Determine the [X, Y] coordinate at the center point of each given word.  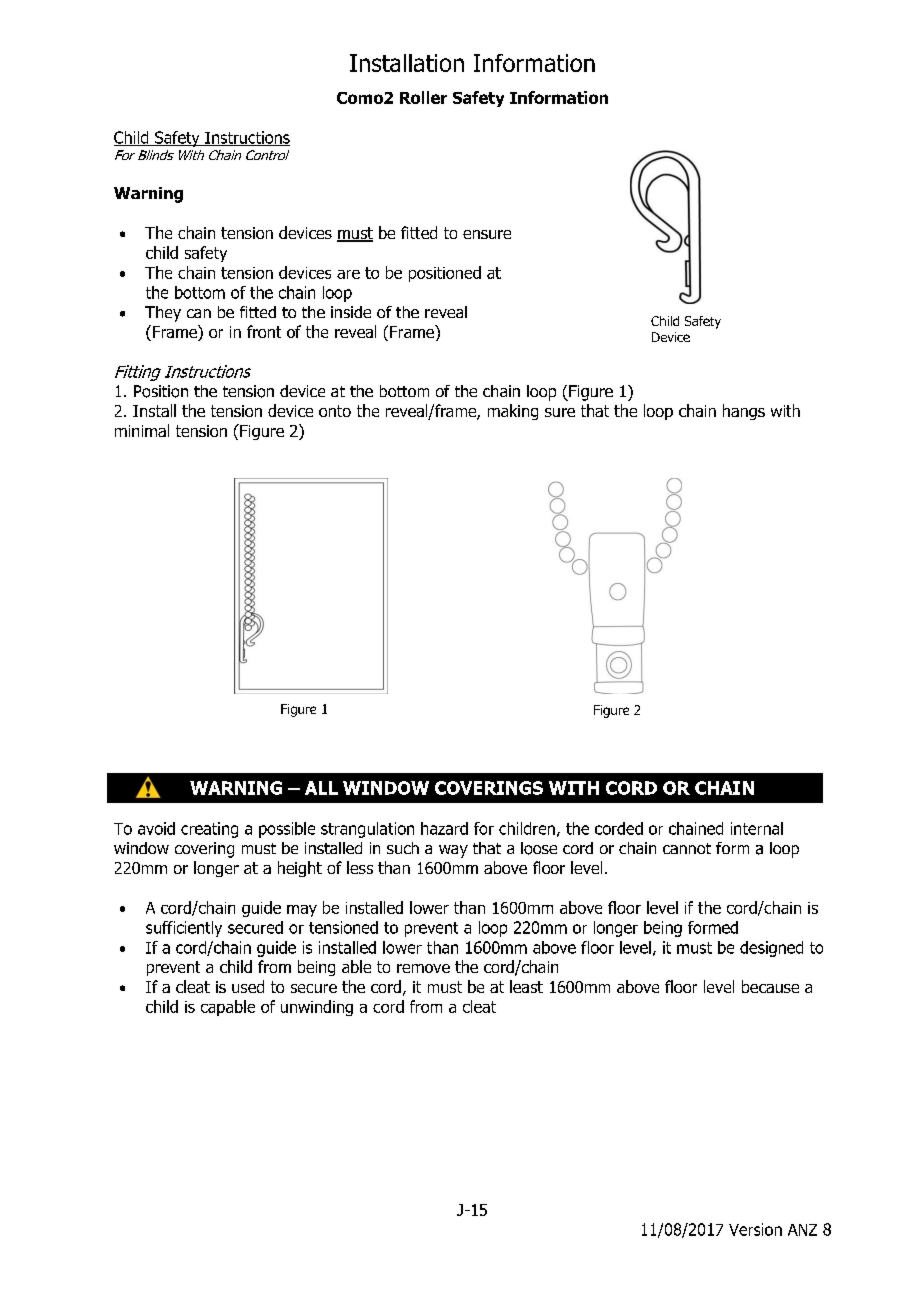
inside [351, 312]
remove [423, 968]
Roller [423, 97]
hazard [444, 828]
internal [757, 828]
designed [771, 949]
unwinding [317, 1008]
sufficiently [184, 929]
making [513, 412]
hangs [744, 412]
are [348, 274]
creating [209, 830]
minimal [142, 430]
